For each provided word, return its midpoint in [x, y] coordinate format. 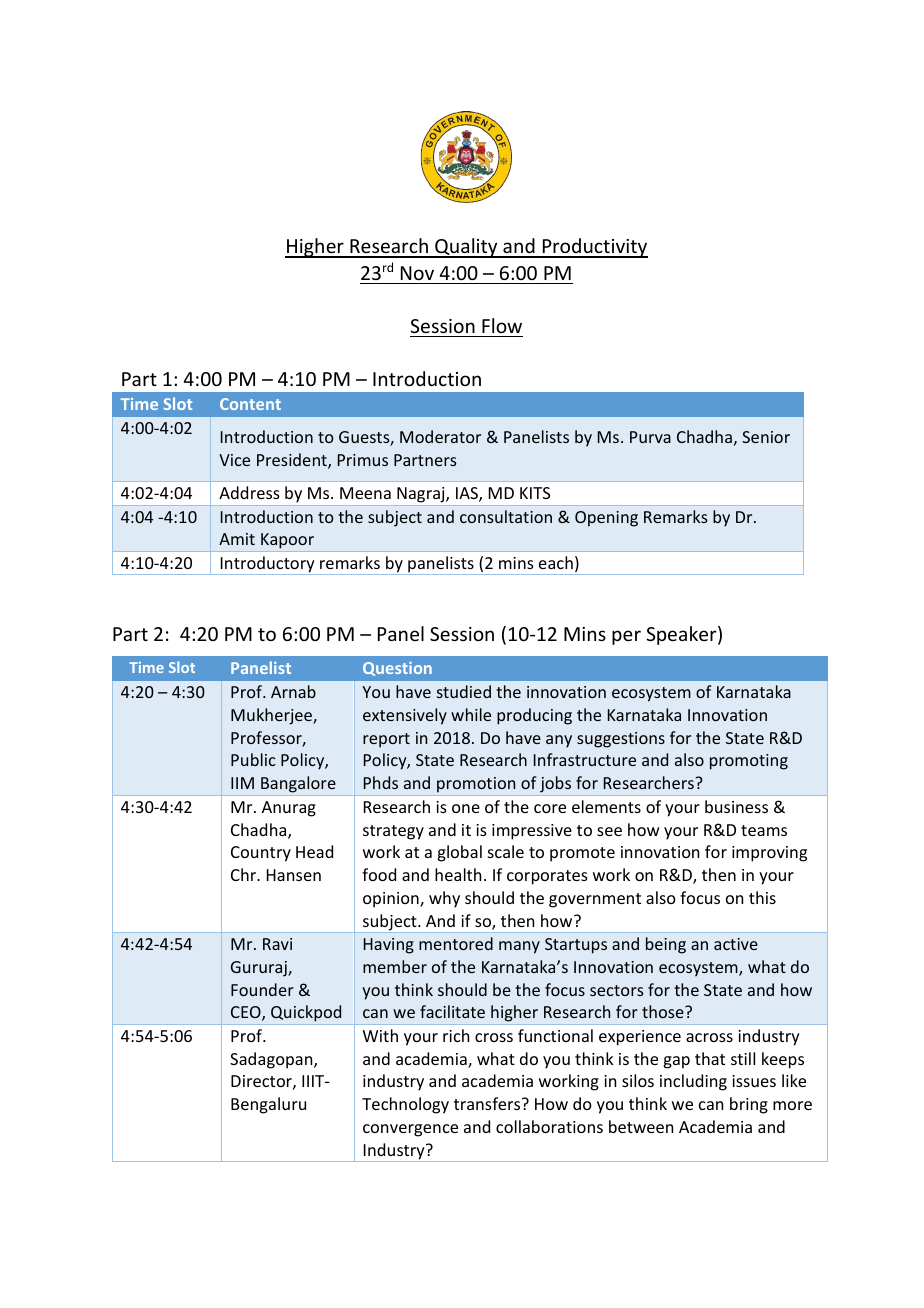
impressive [532, 832]
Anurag [289, 809]
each [556, 562]
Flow [502, 325]
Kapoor [287, 542]
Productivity [594, 248]
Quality [466, 248]
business [736, 806]
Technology [405, 1105]
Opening [606, 519]
